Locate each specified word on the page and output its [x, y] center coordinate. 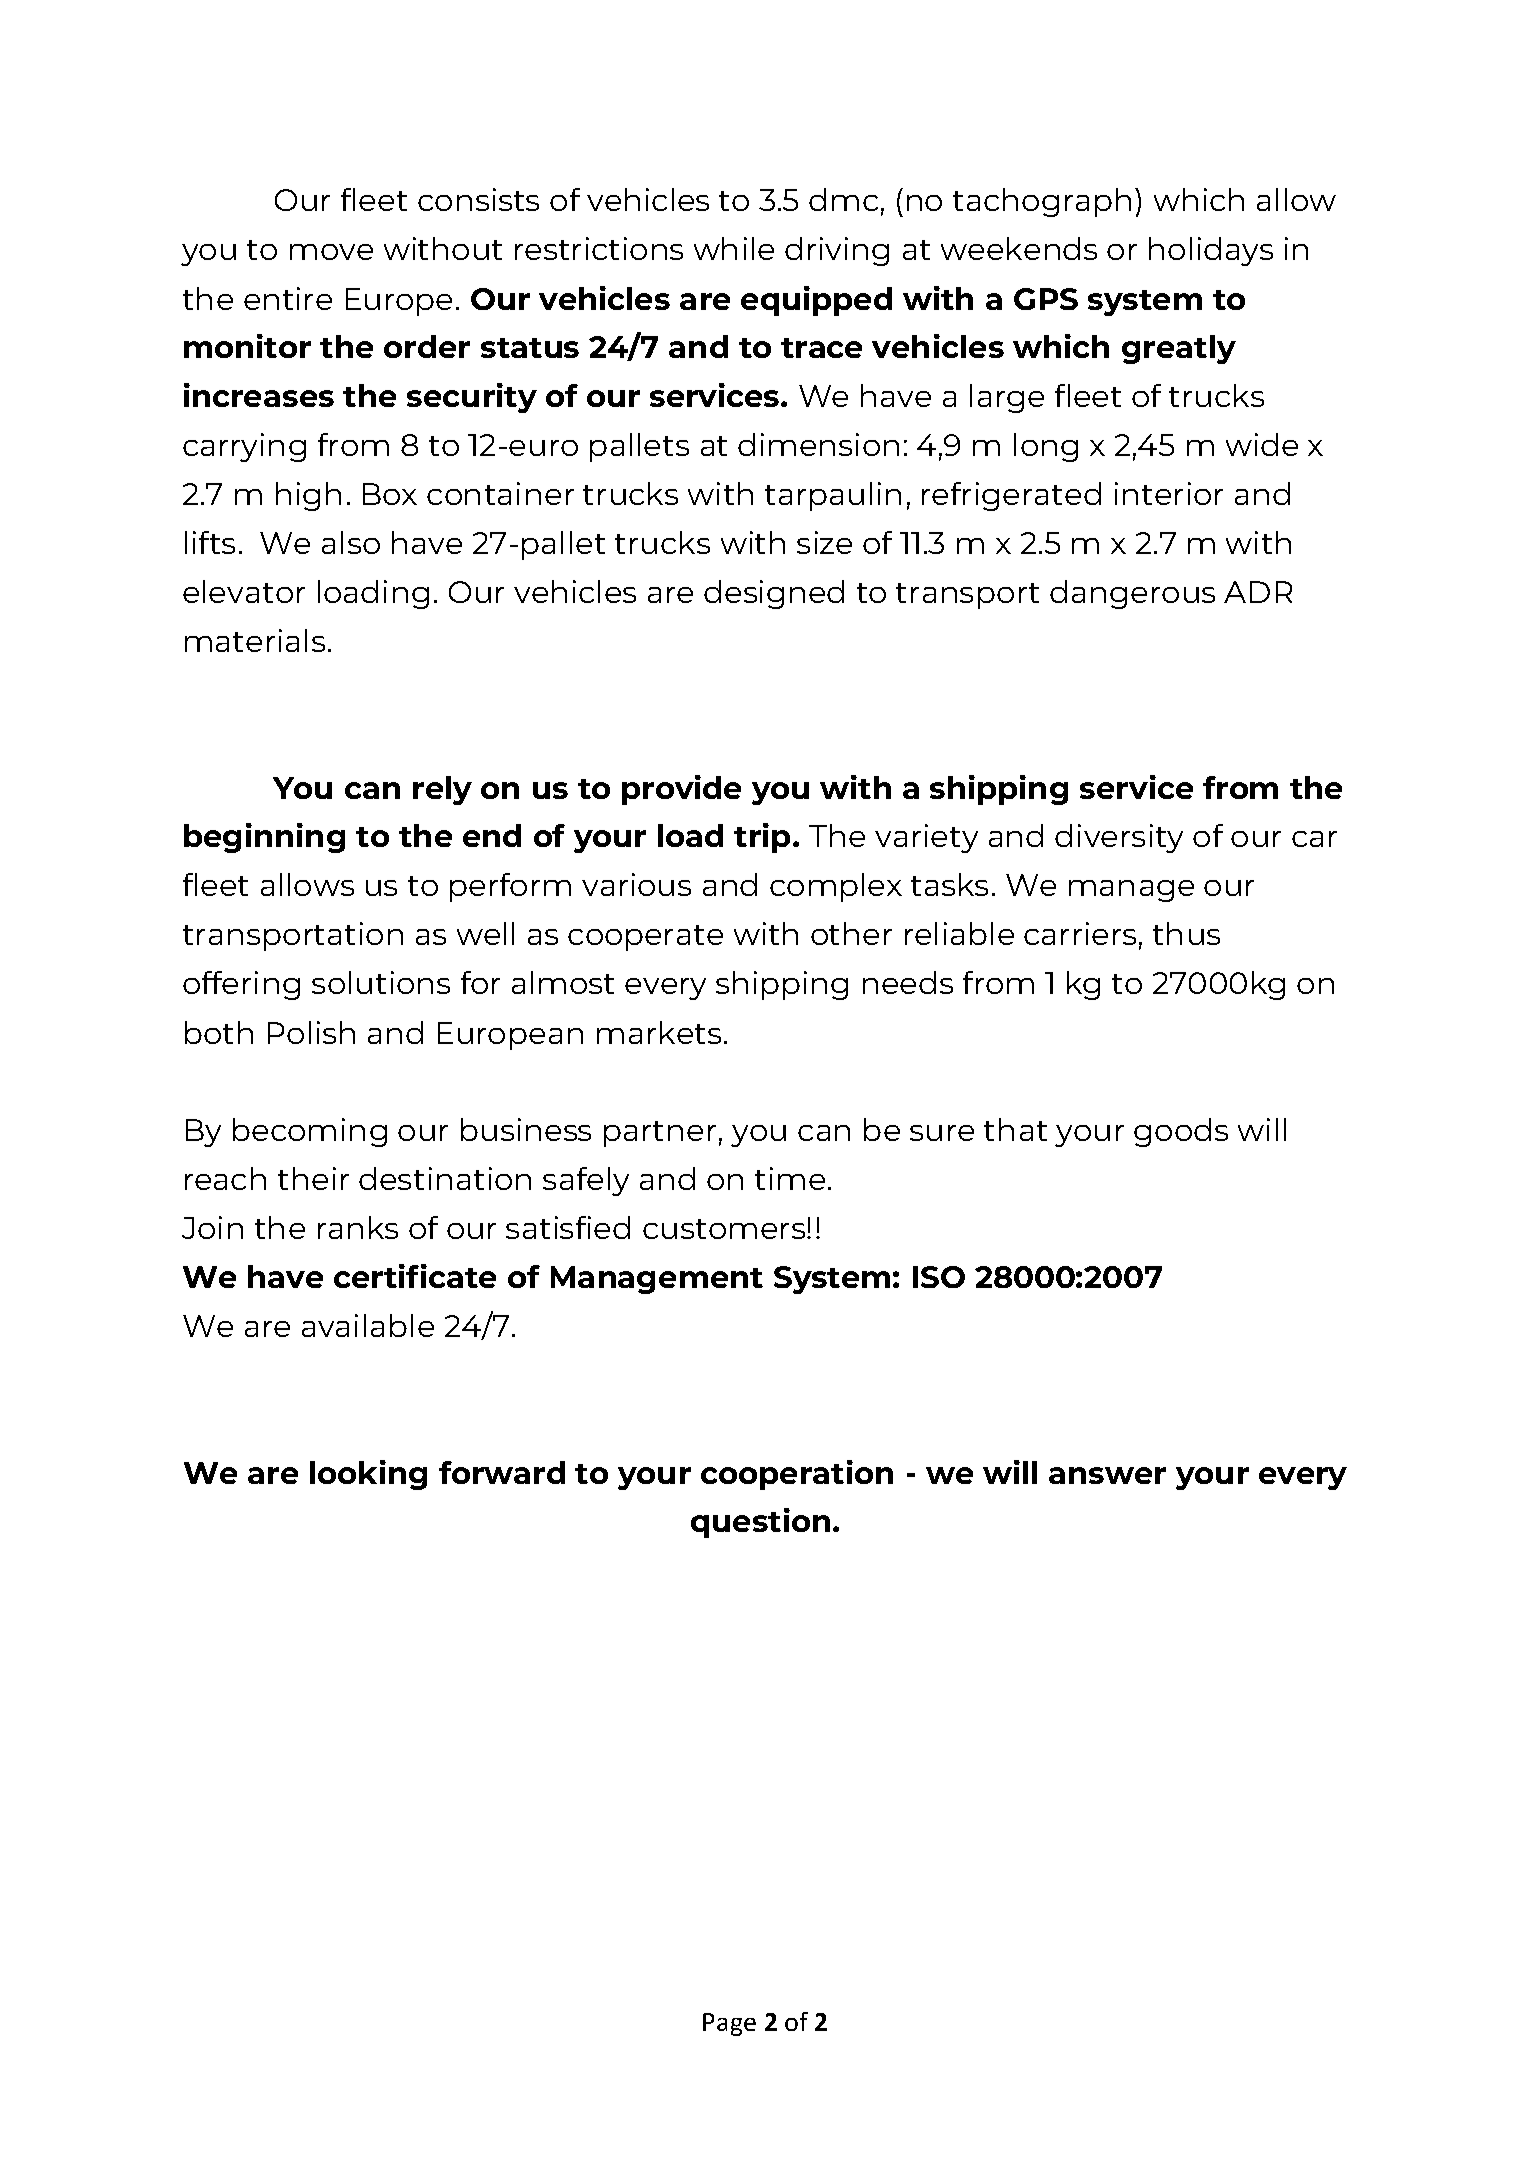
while [734, 248]
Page [729, 2024]
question [760, 1523]
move [331, 252]
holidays [1211, 251]
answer [1107, 1475]
